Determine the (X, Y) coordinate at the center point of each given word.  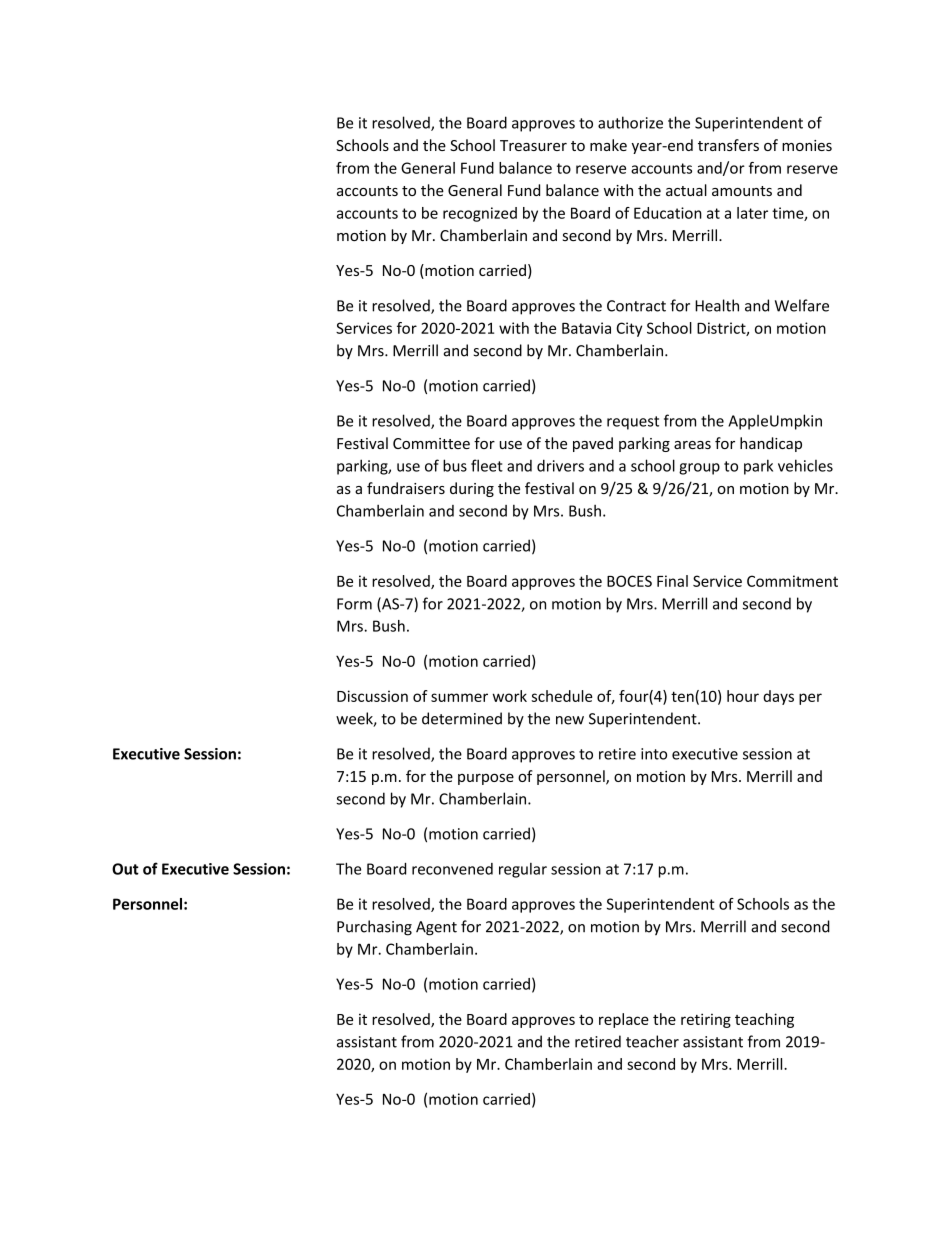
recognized (480, 214)
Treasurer (533, 145)
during (472, 489)
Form (354, 604)
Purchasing (374, 928)
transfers (728, 145)
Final (672, 581)
